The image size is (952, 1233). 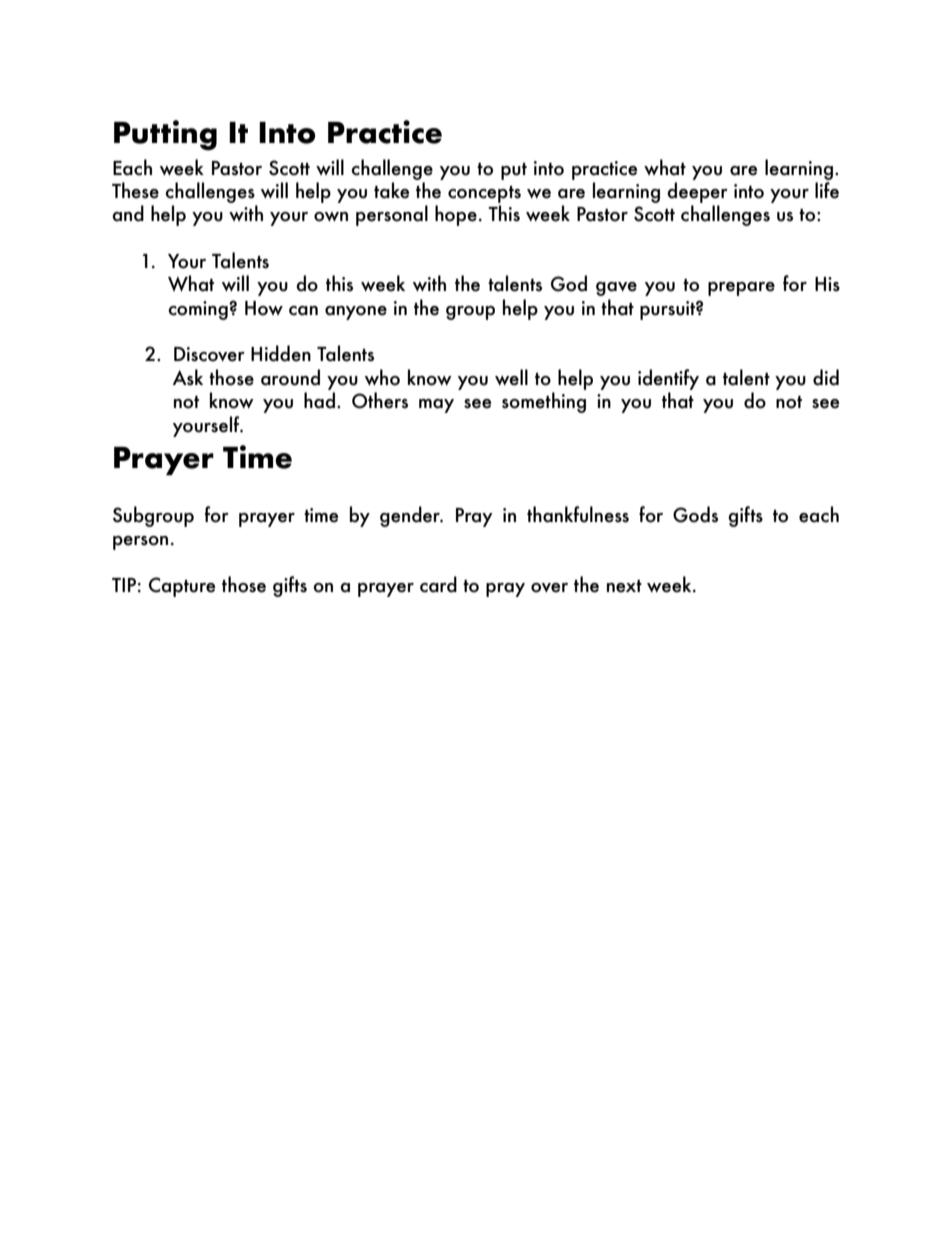 What do you see at coordinates (484, 194) in the page?
I see `concepts` at bounding box center [484, 194].
